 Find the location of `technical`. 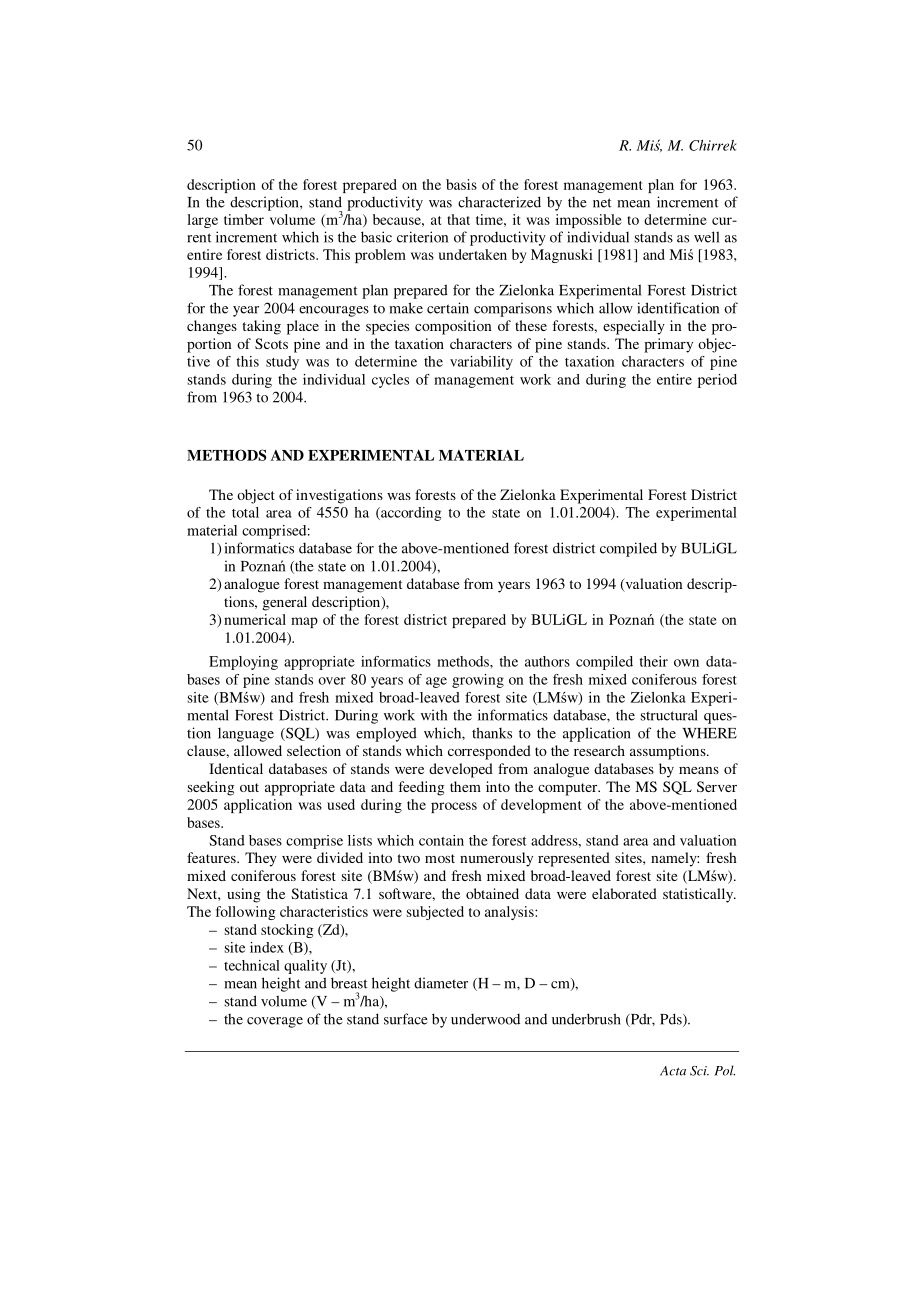

technical is located at coordinates (252, 965).
